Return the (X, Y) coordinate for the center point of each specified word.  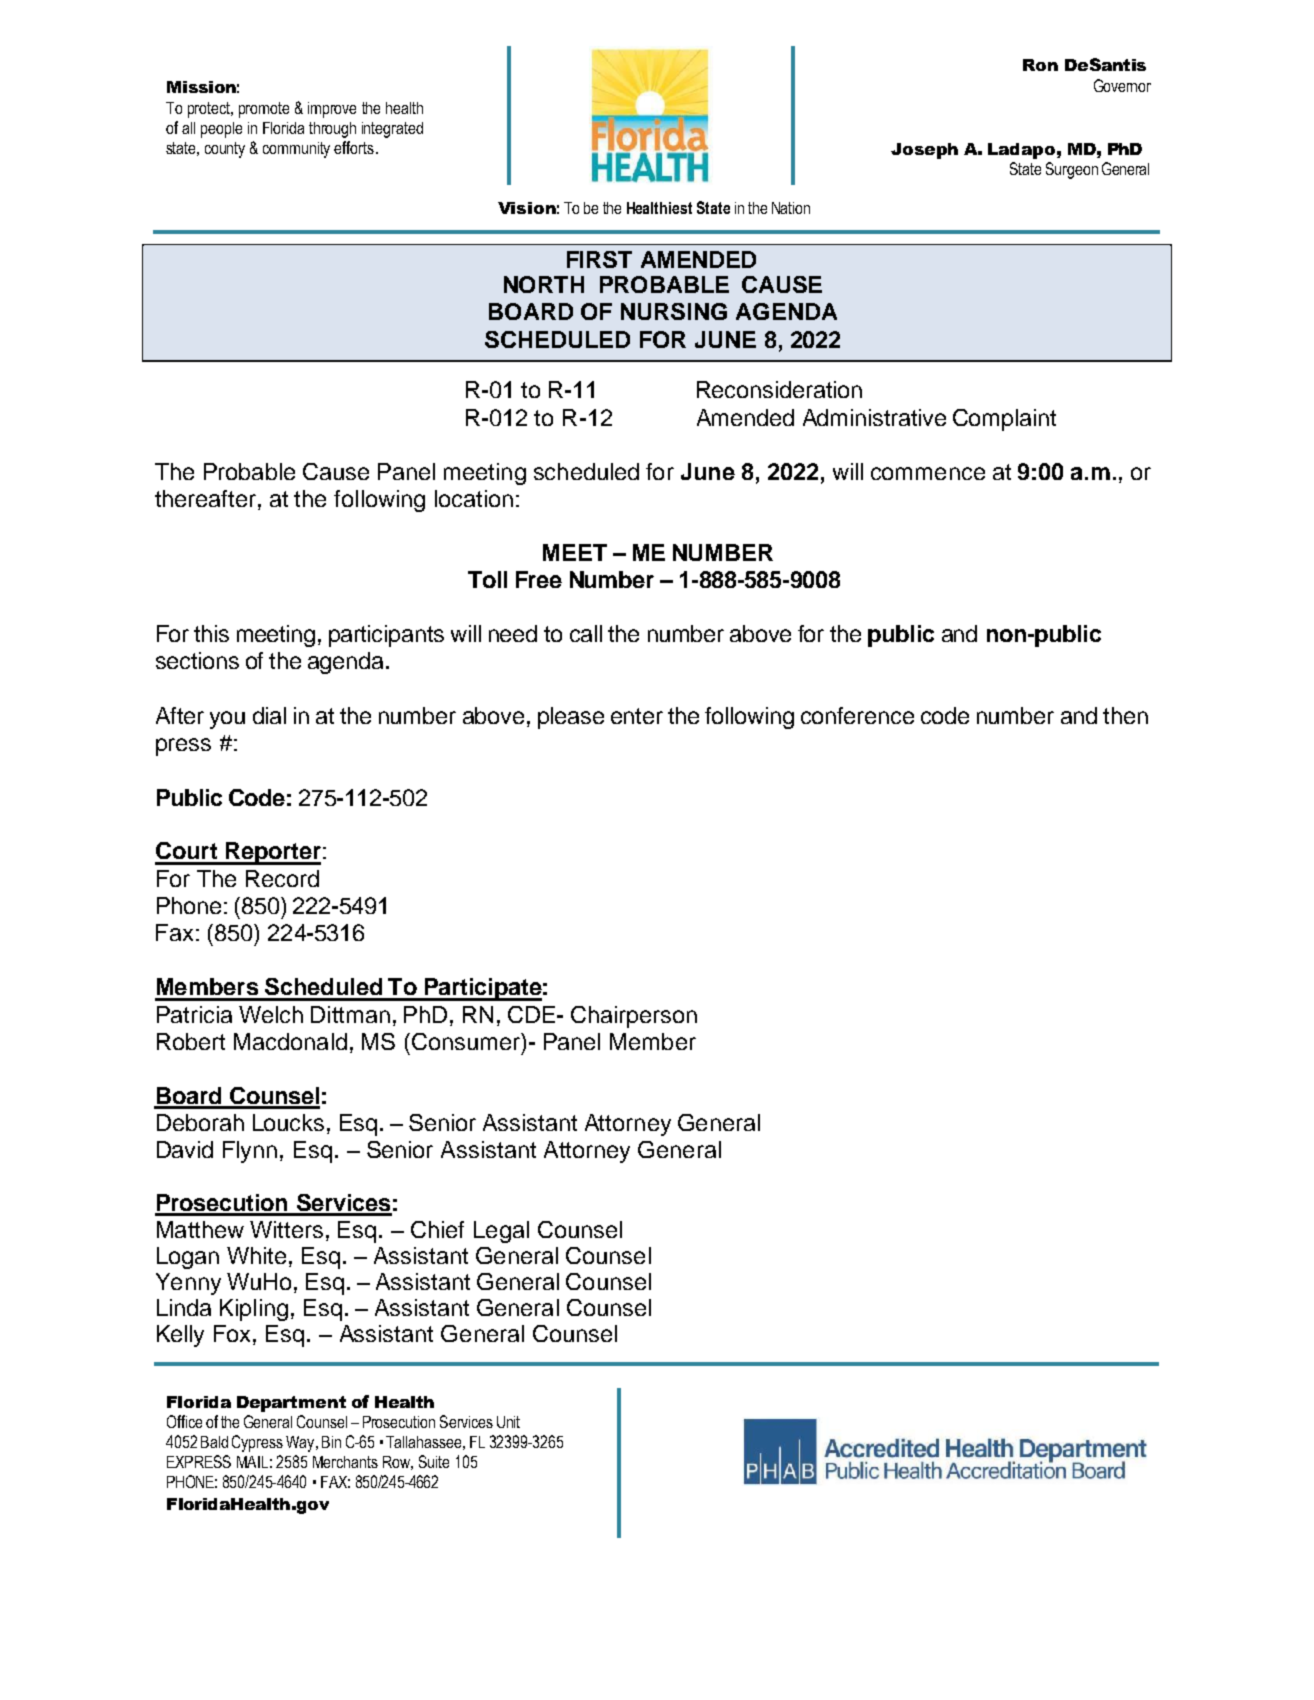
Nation (791, 208)
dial (269, 715)
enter (637, 716)
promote (264, 110)
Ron (1040, 65)
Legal (501, 1232)
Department (291, 1404)
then (1125, 715)
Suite (434, 1461)
